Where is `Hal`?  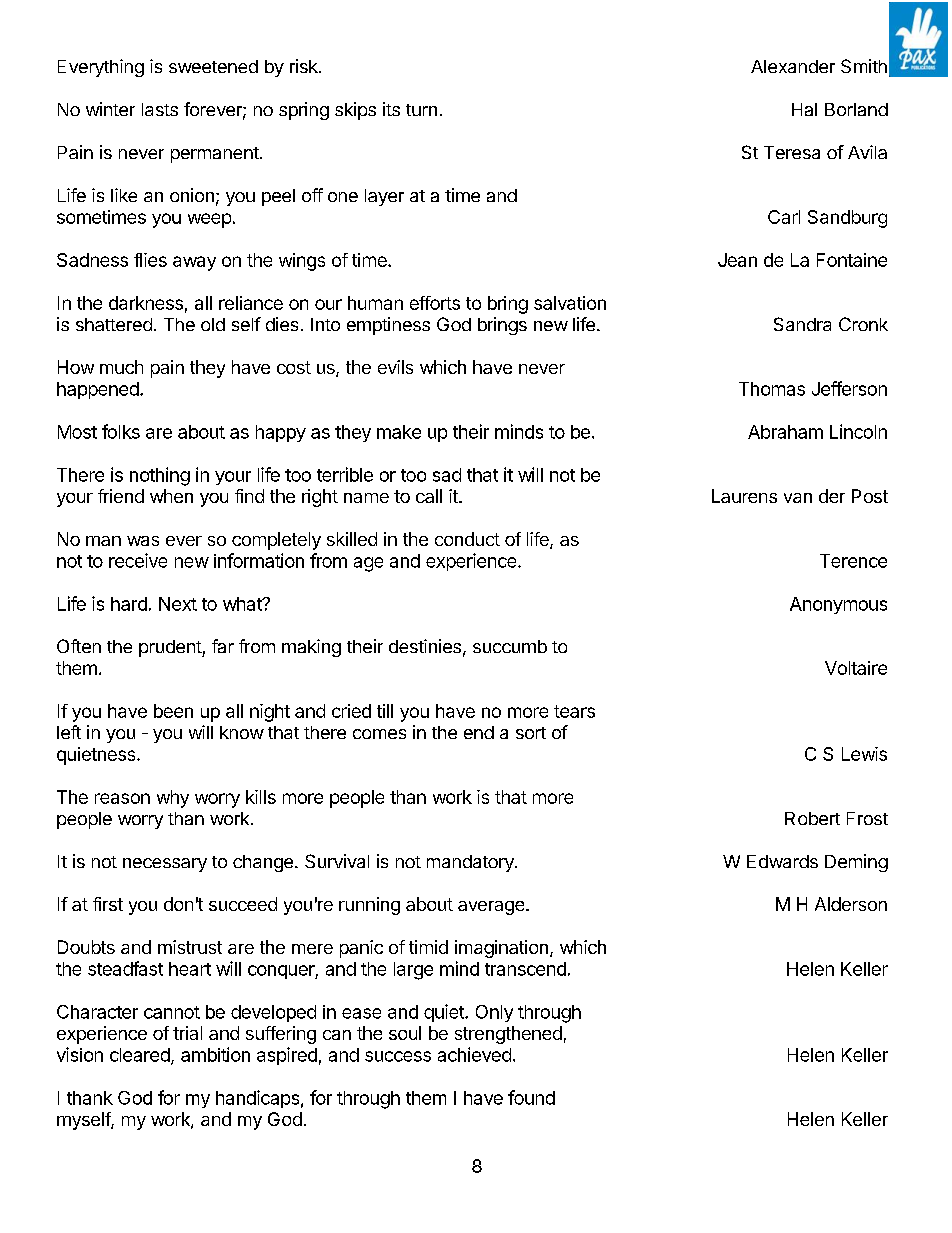 Hal is located at coordinates (804, 109).
